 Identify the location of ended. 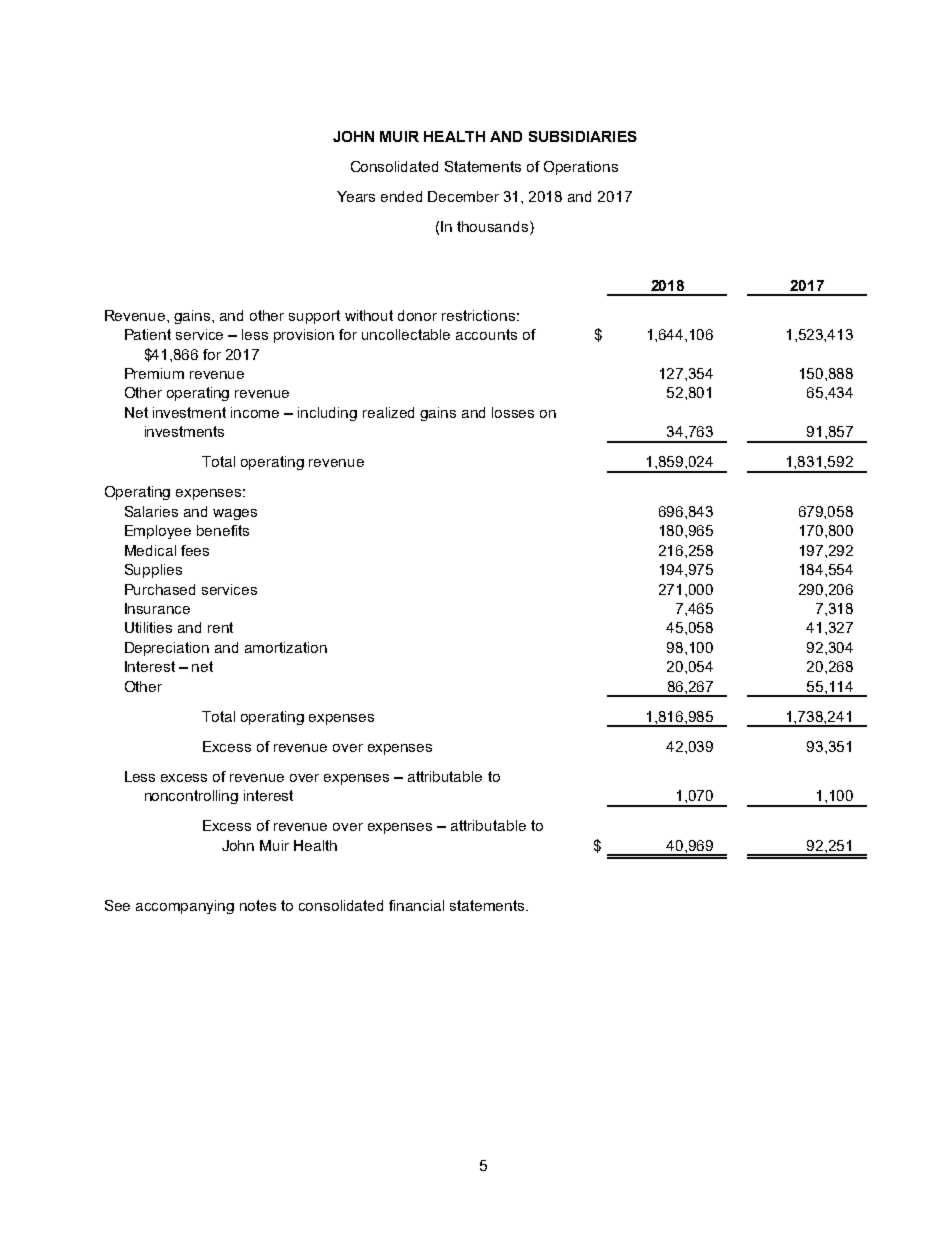
(401, 196).
